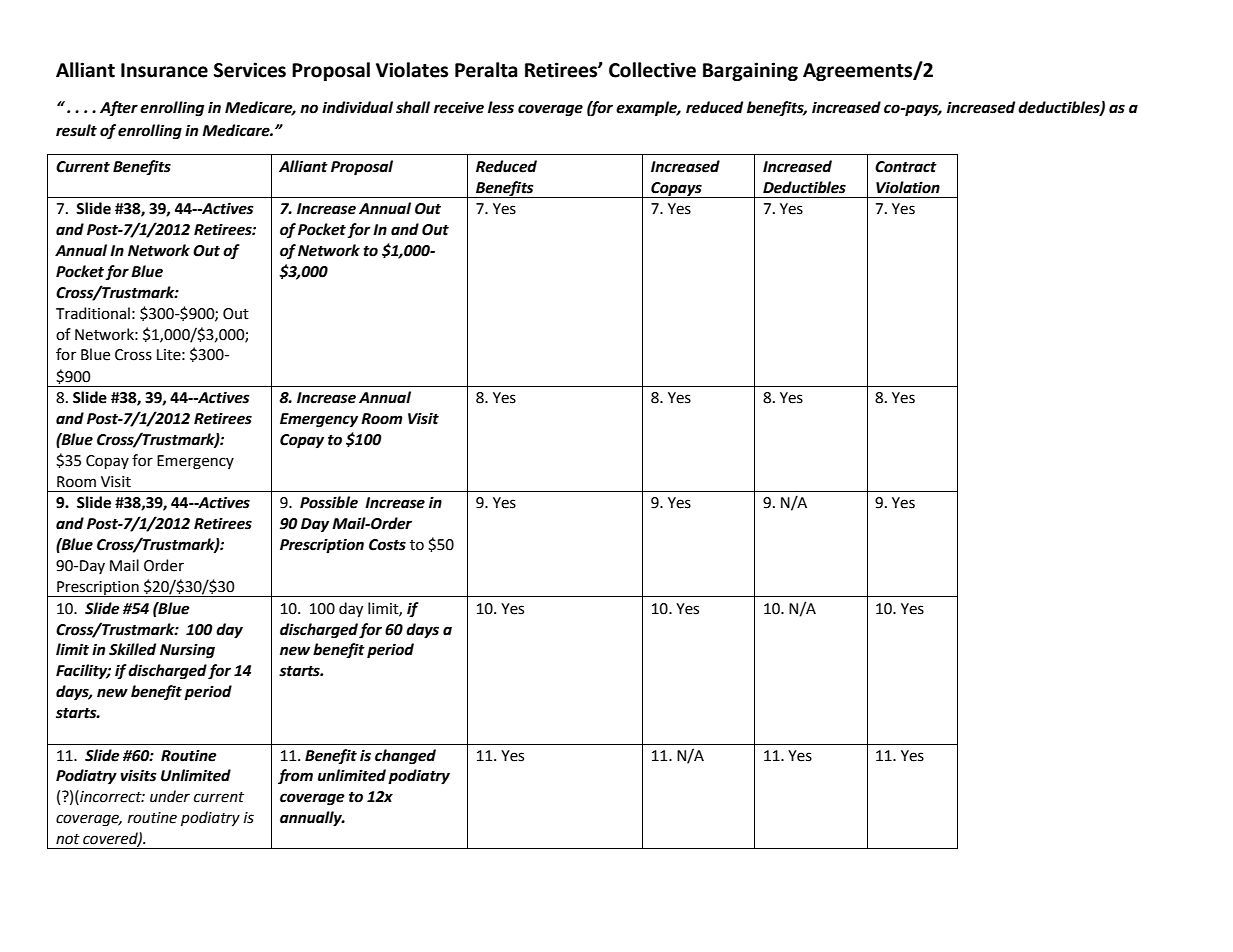 This screenshot has height=952, width=1233. I want to click on Insurance, so click(164, 70).
